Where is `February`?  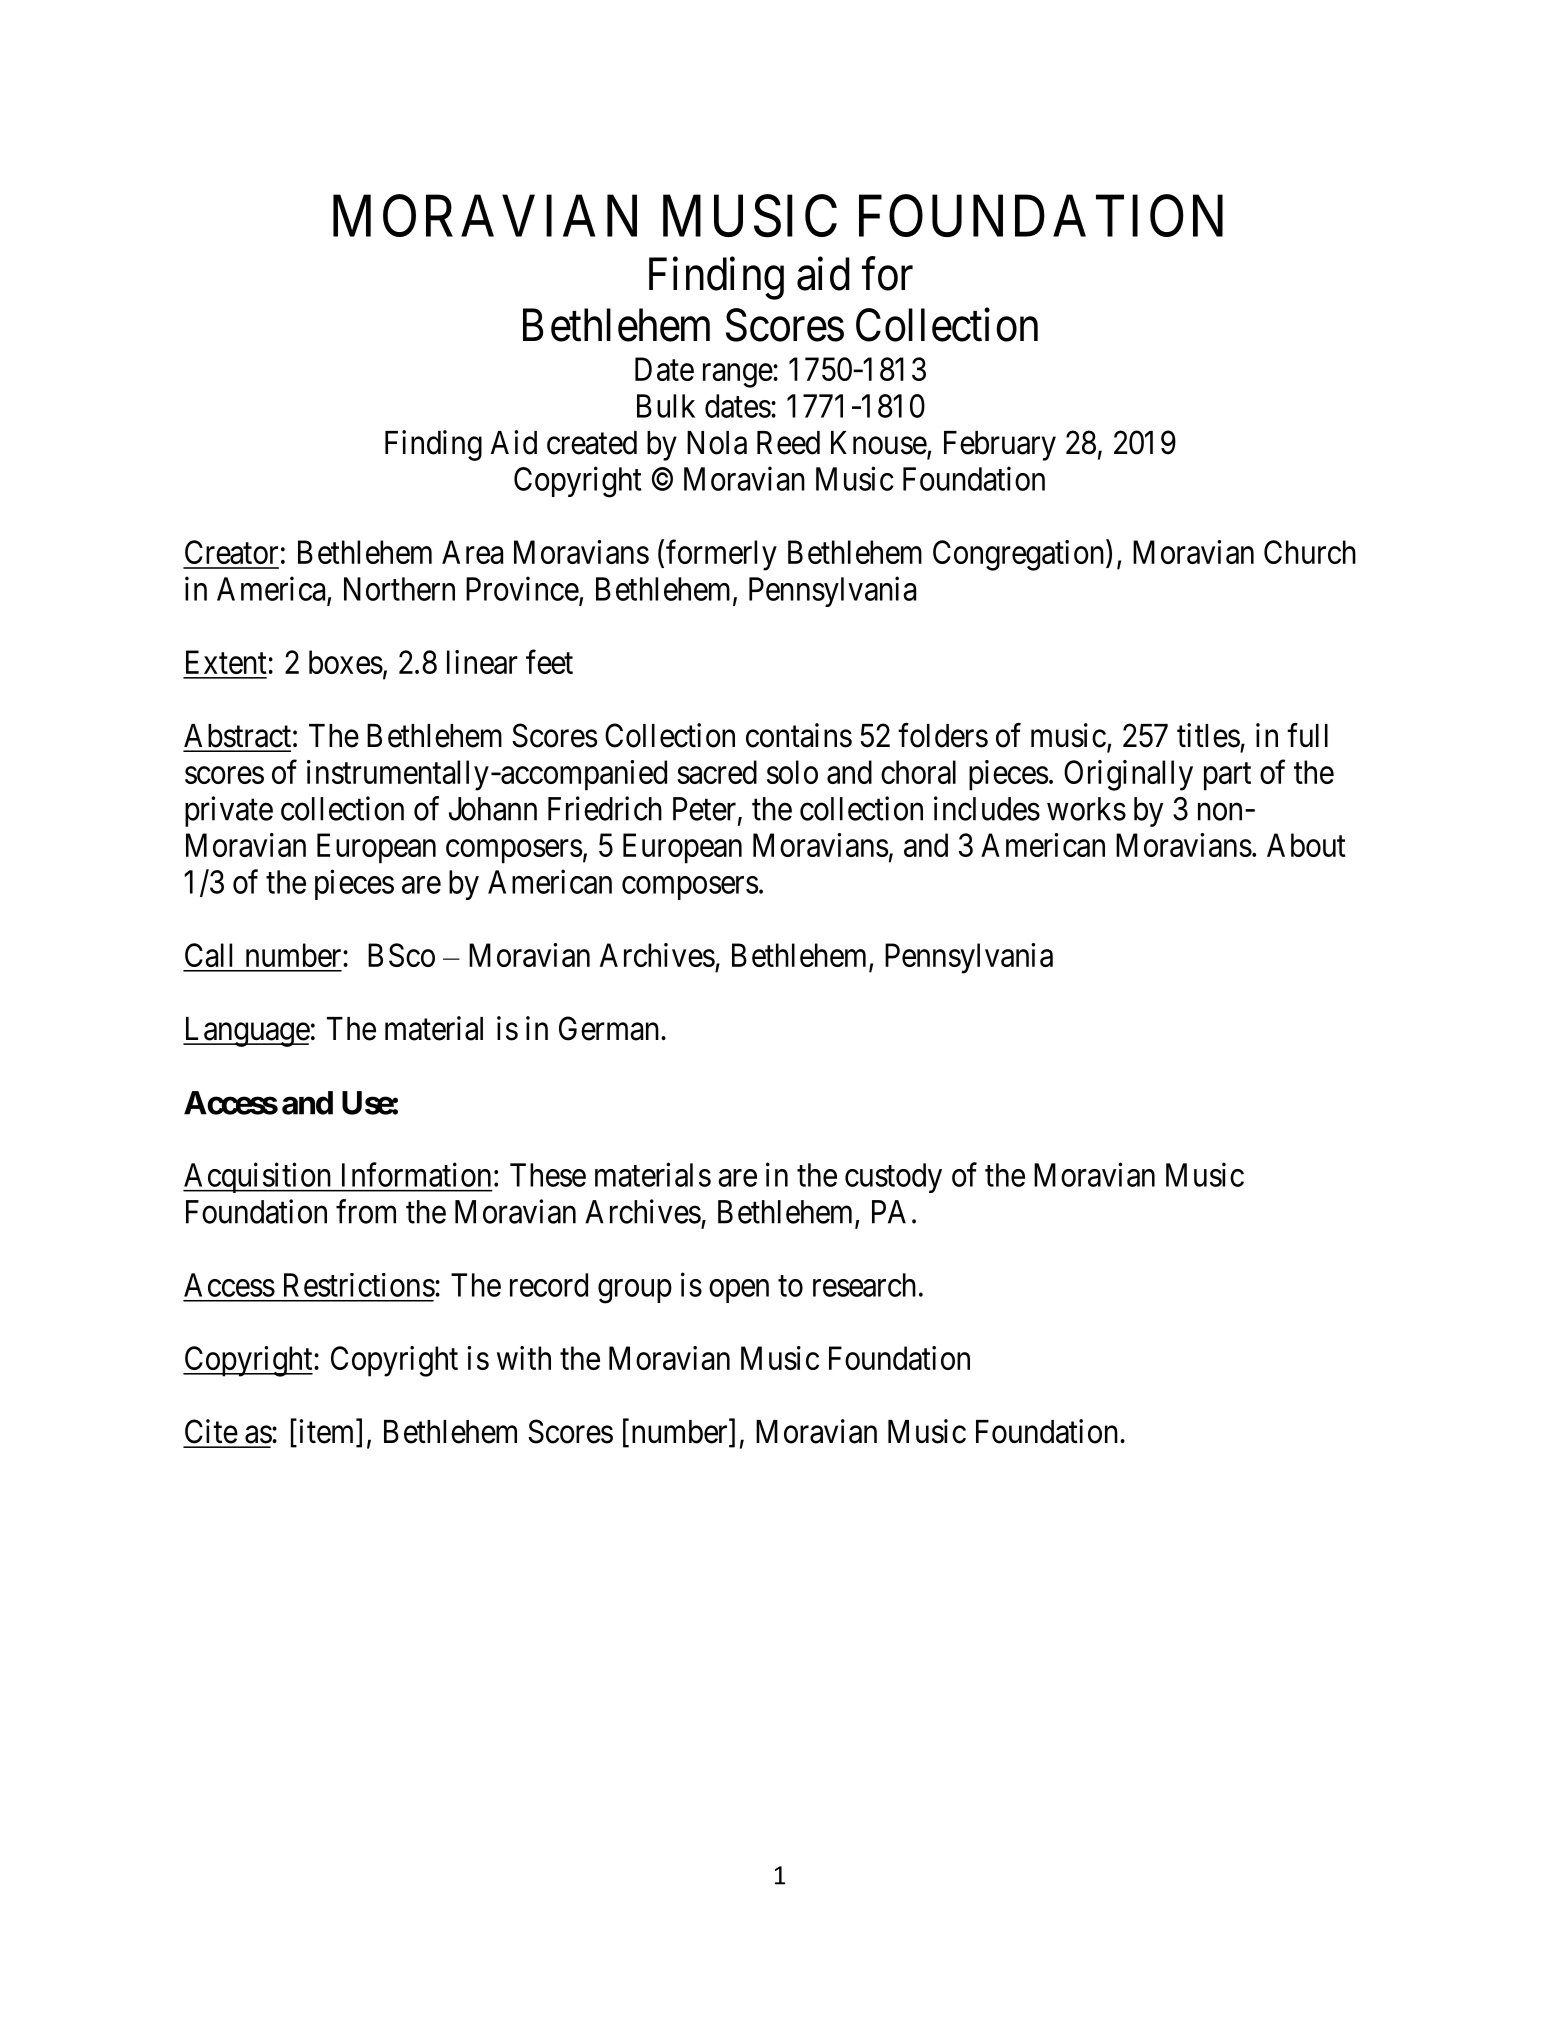 February is located at coordinates (1000, 446).
